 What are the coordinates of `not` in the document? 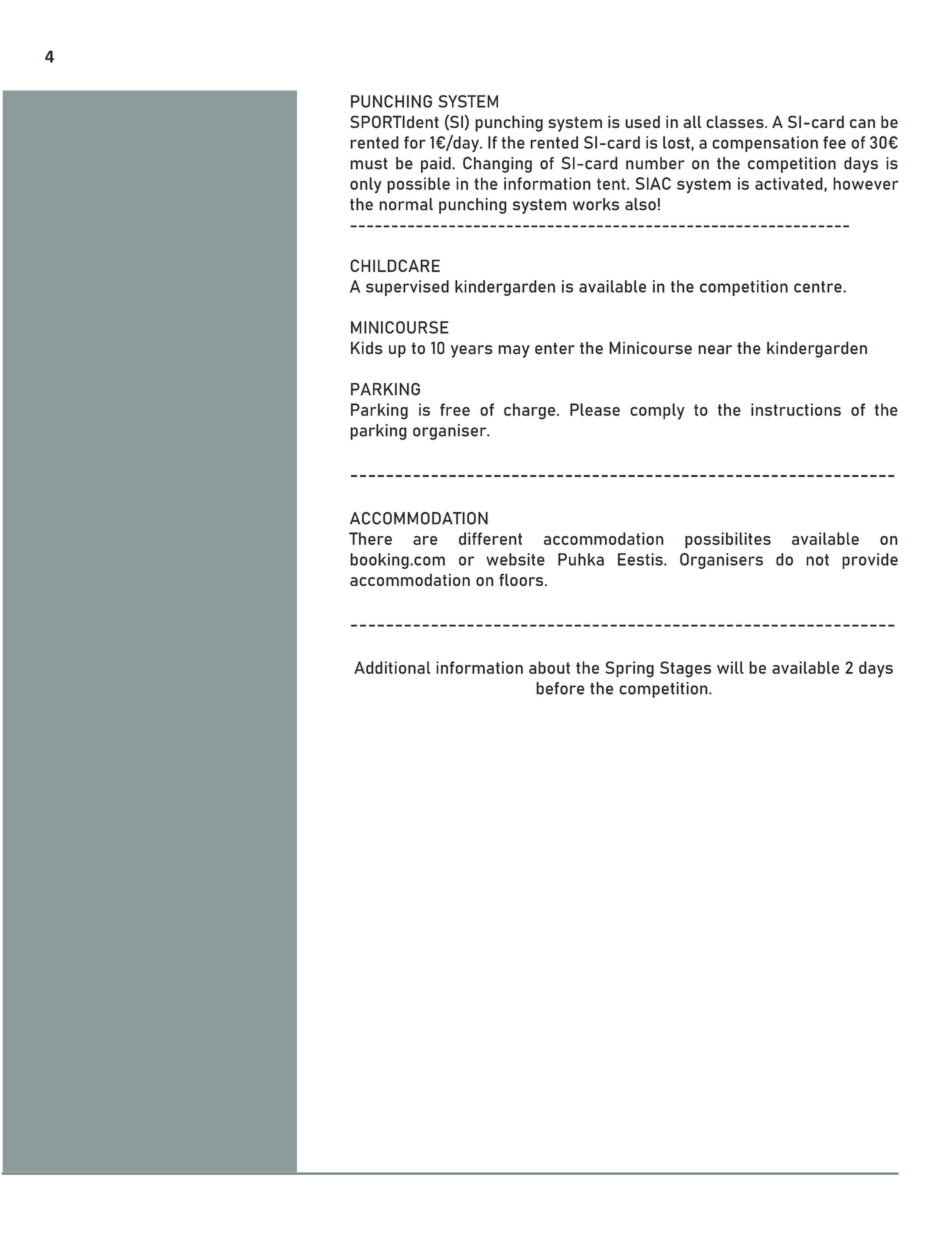 It's located at (817, 560).
